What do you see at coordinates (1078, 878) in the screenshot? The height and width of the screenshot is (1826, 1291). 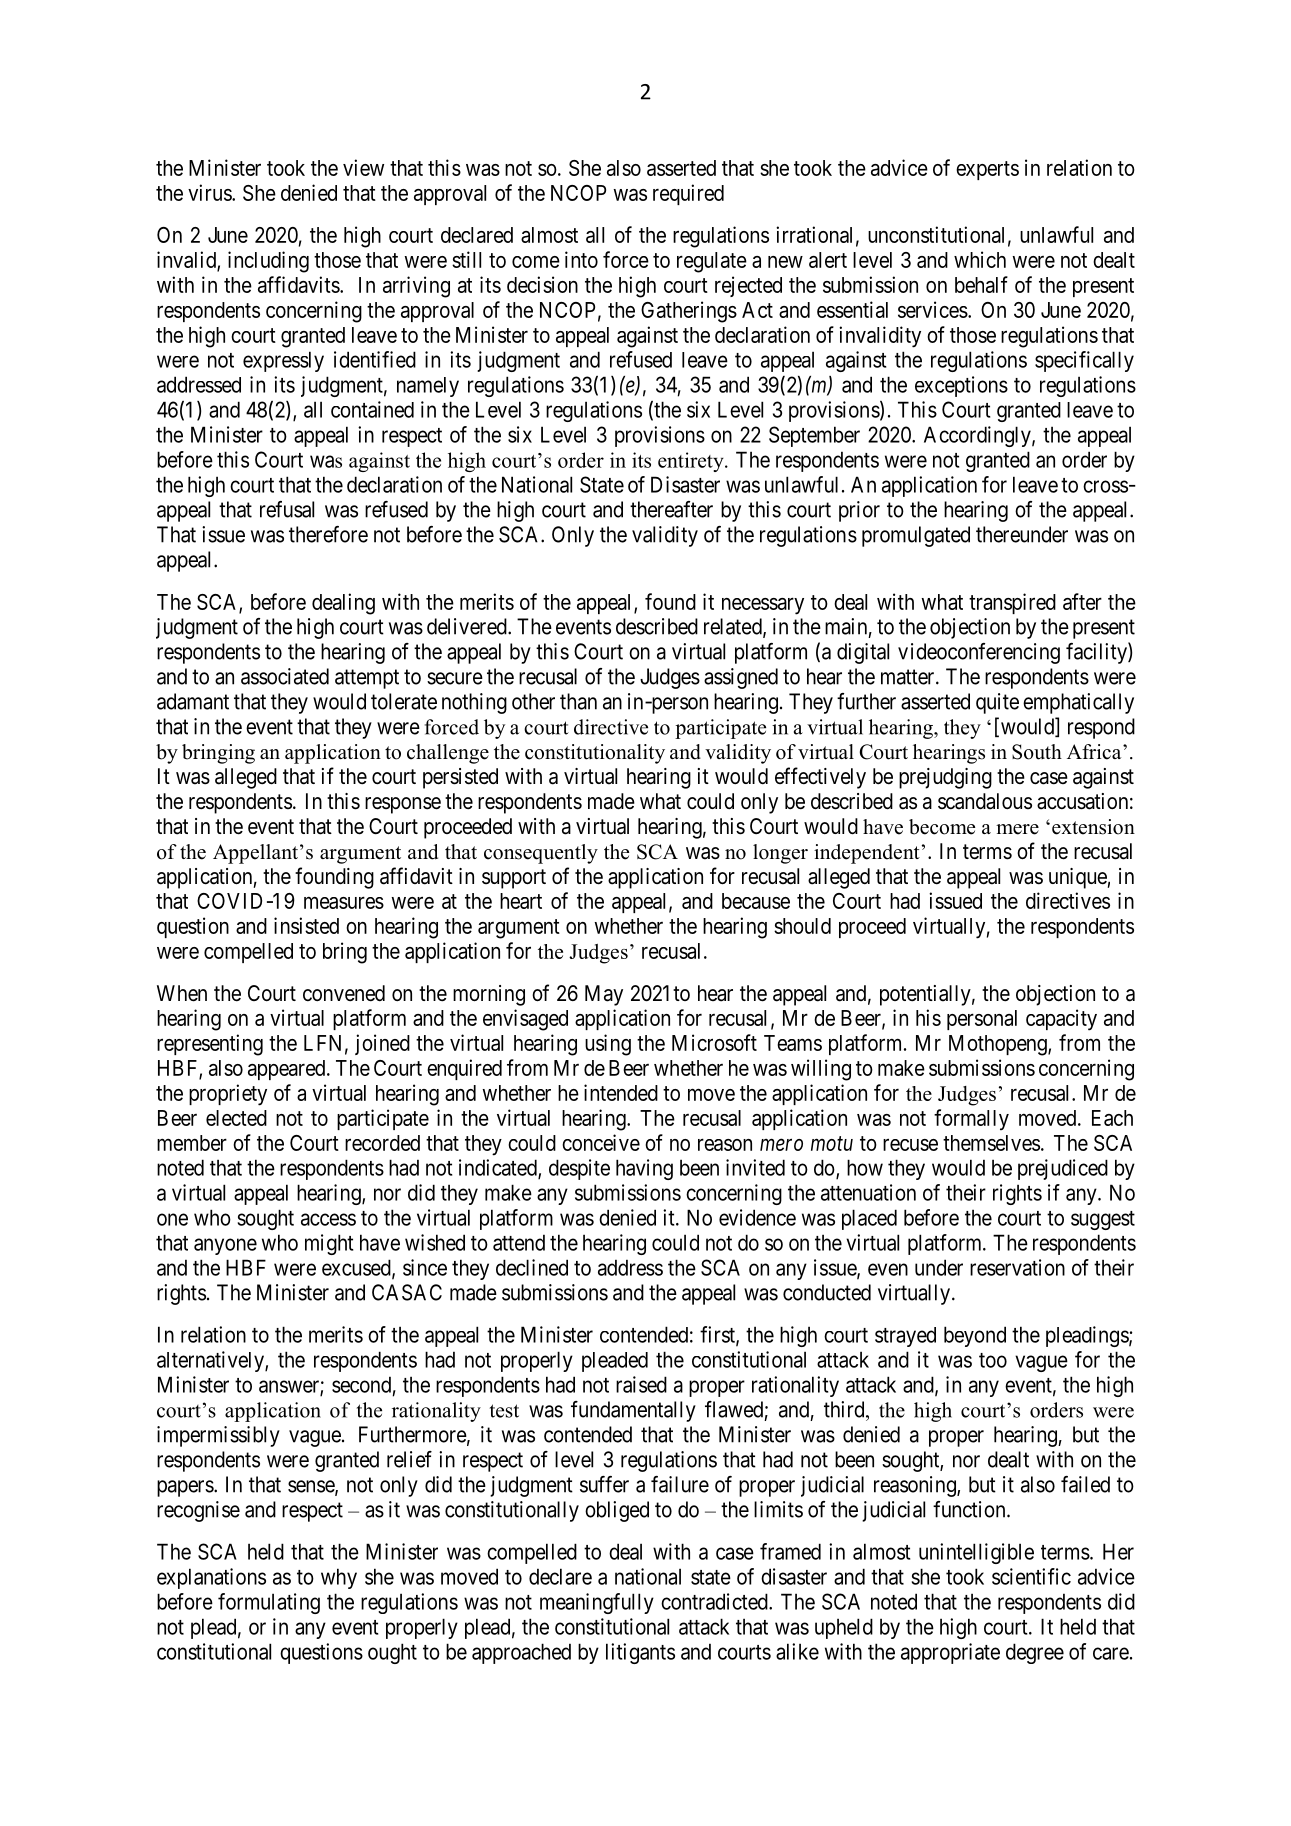 I see `unique` at bounding box center [1078, 878].
